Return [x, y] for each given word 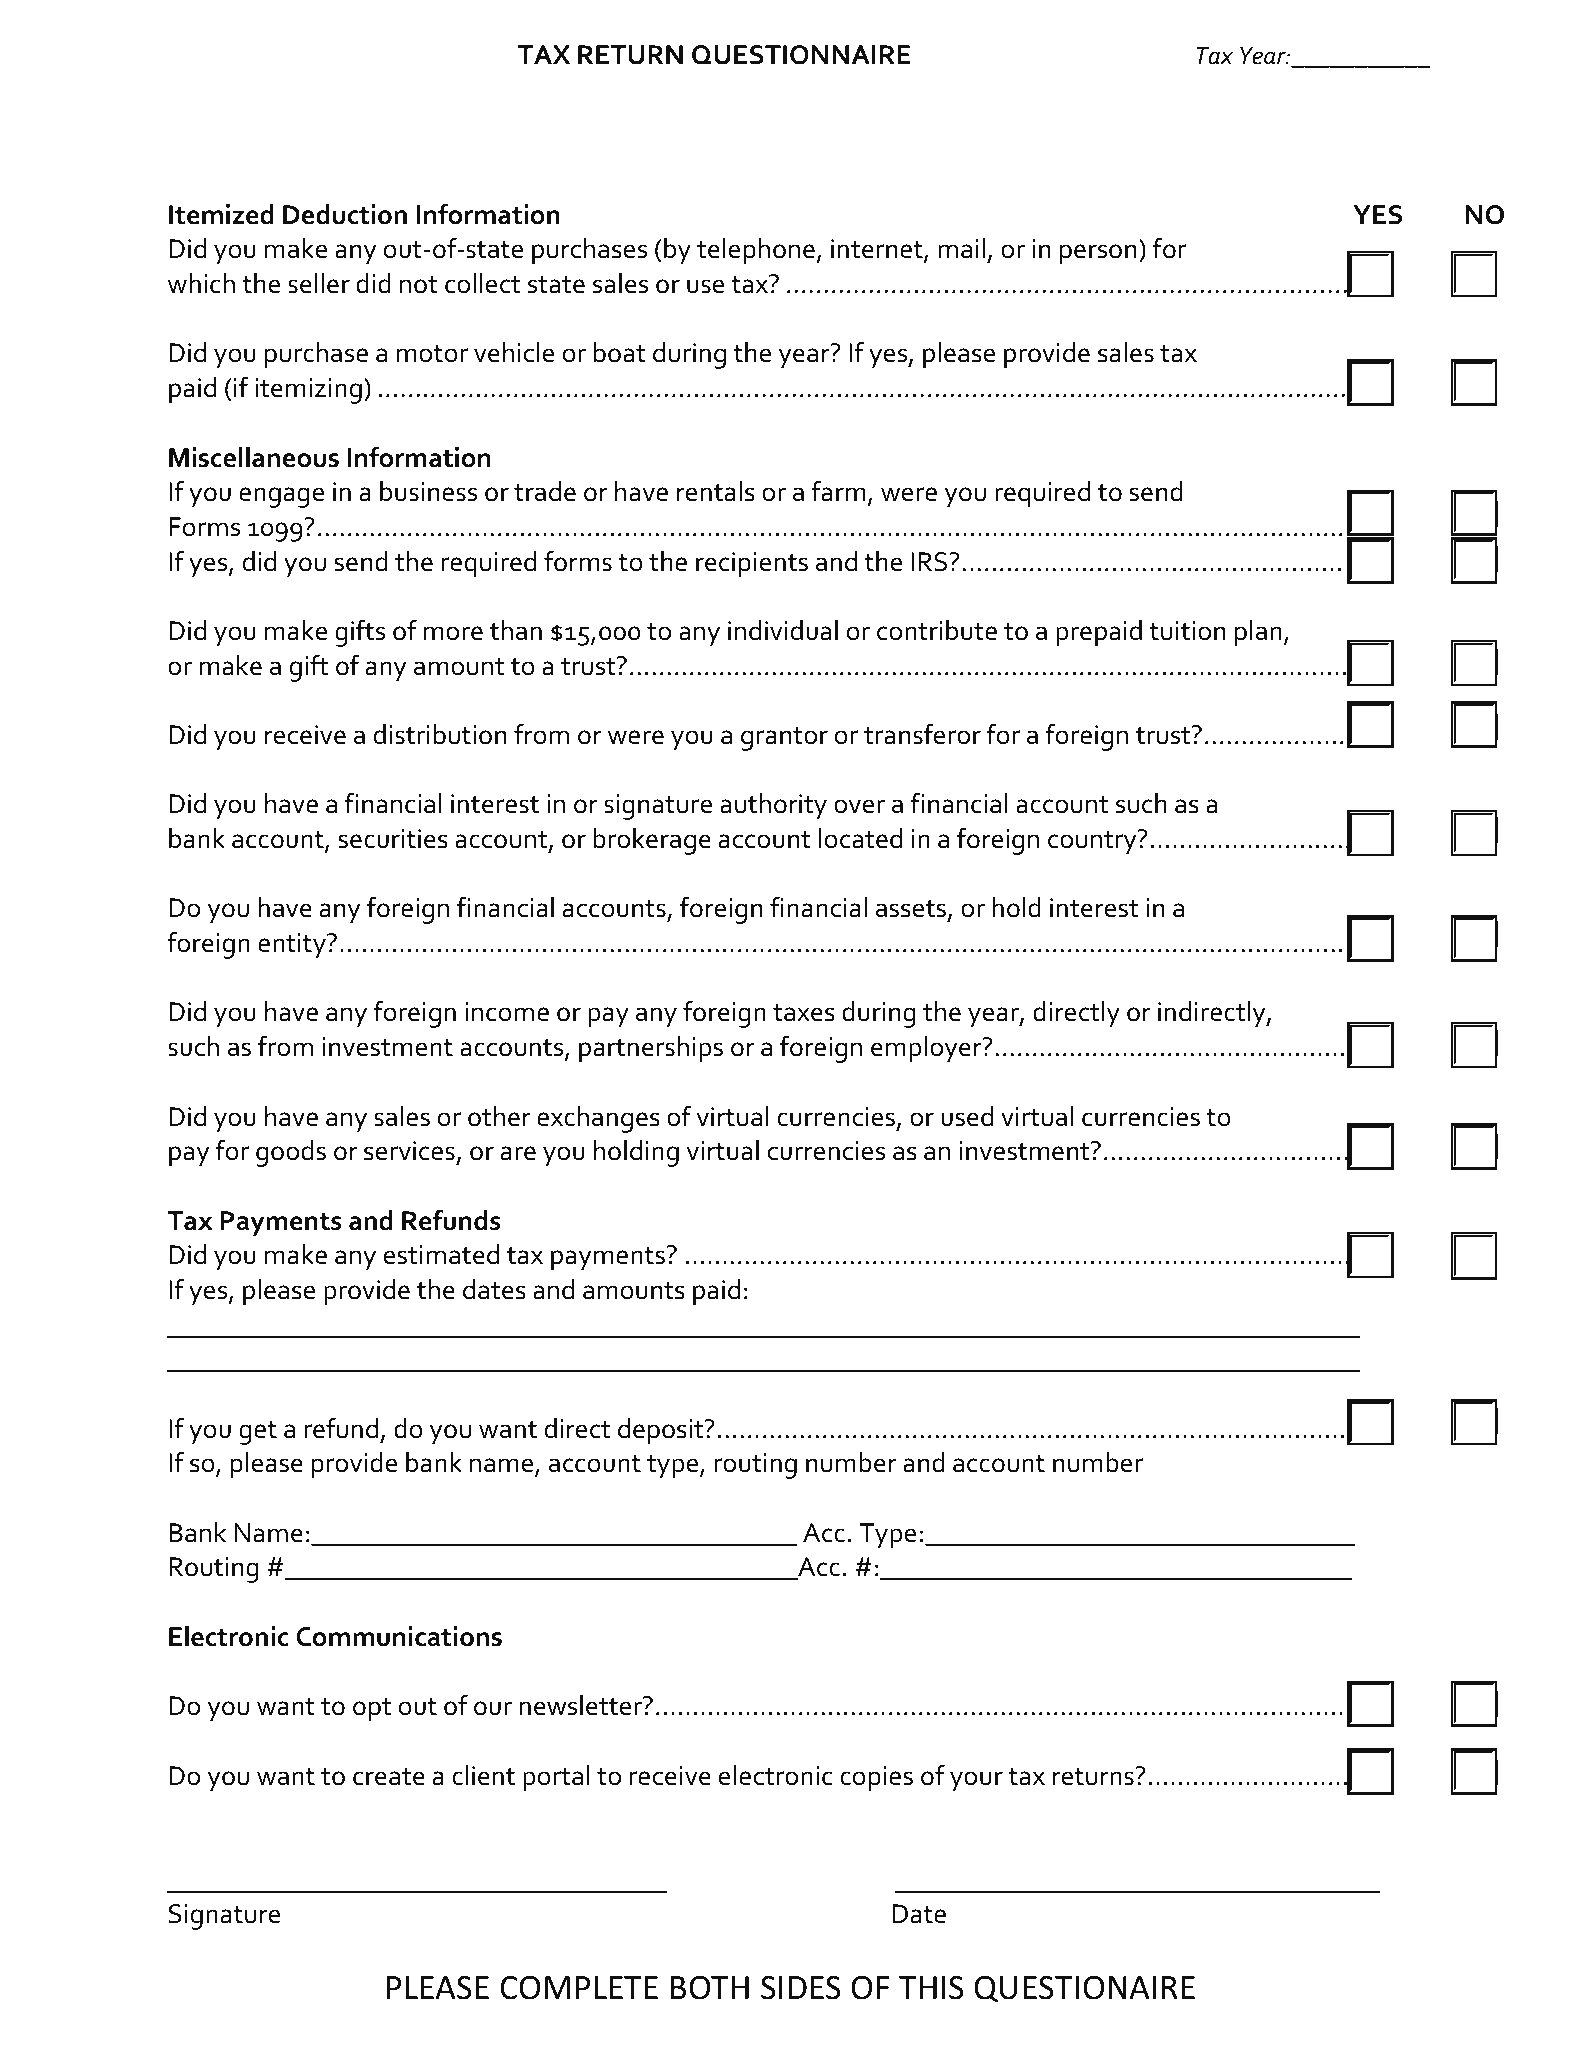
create [389, 1777]
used [967, 1116]
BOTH [710, 1988]
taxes [804, 1013]
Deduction [345, 214]
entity [293, 946]
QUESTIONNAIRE [801, 55]
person [1098, 254]
